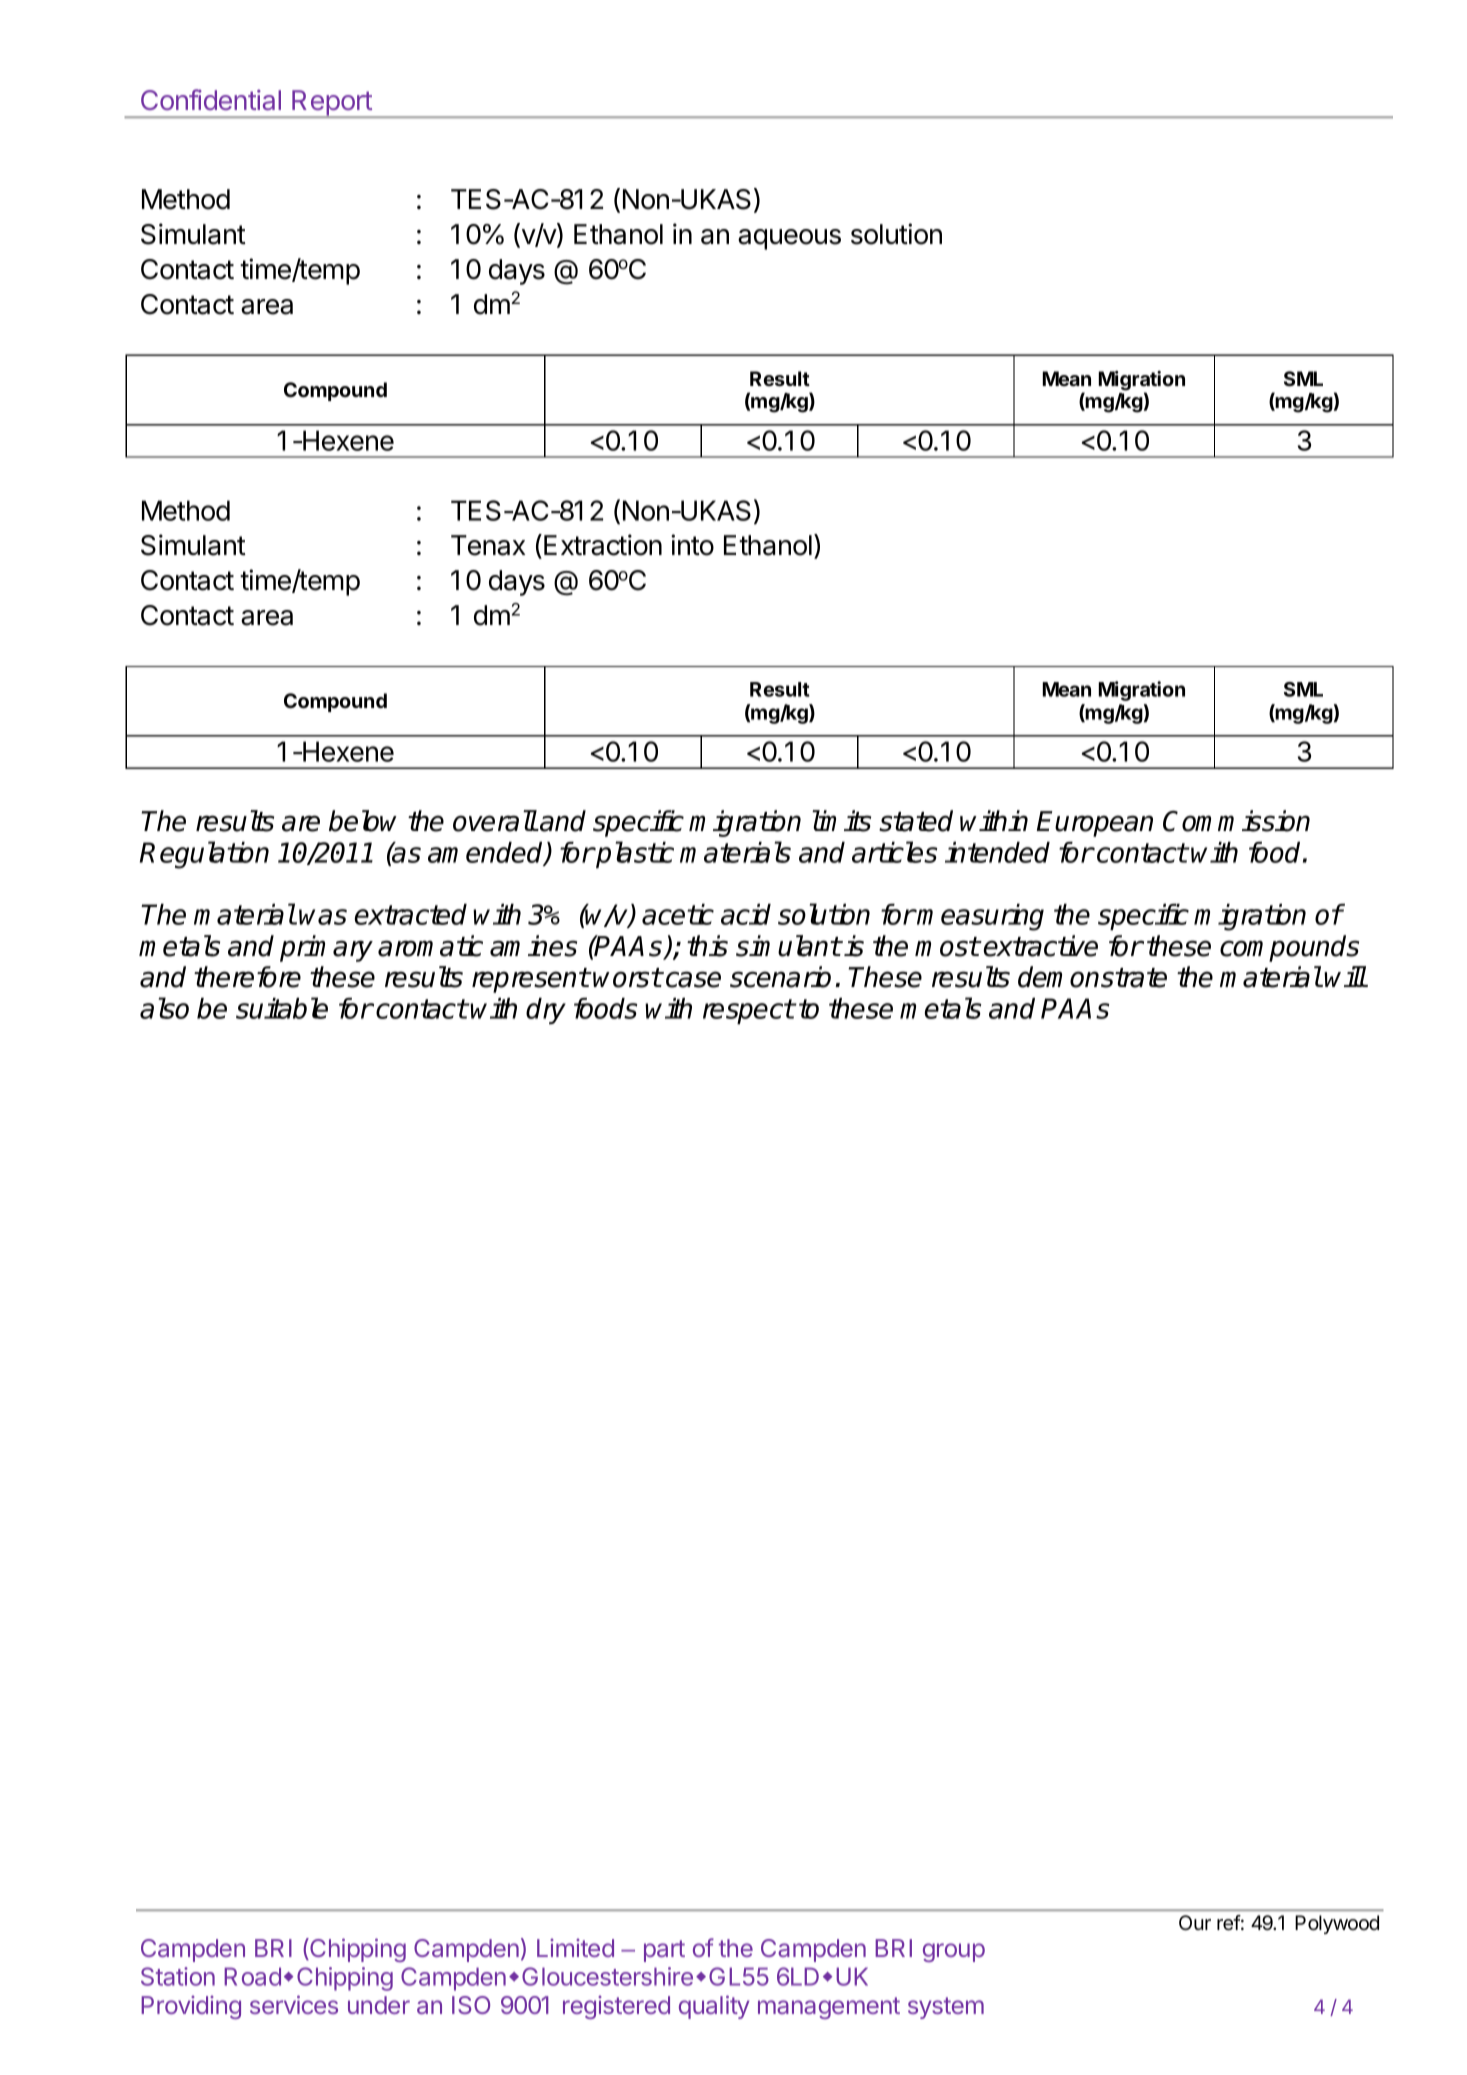  I want to click on acetic, so click(678, 914).
